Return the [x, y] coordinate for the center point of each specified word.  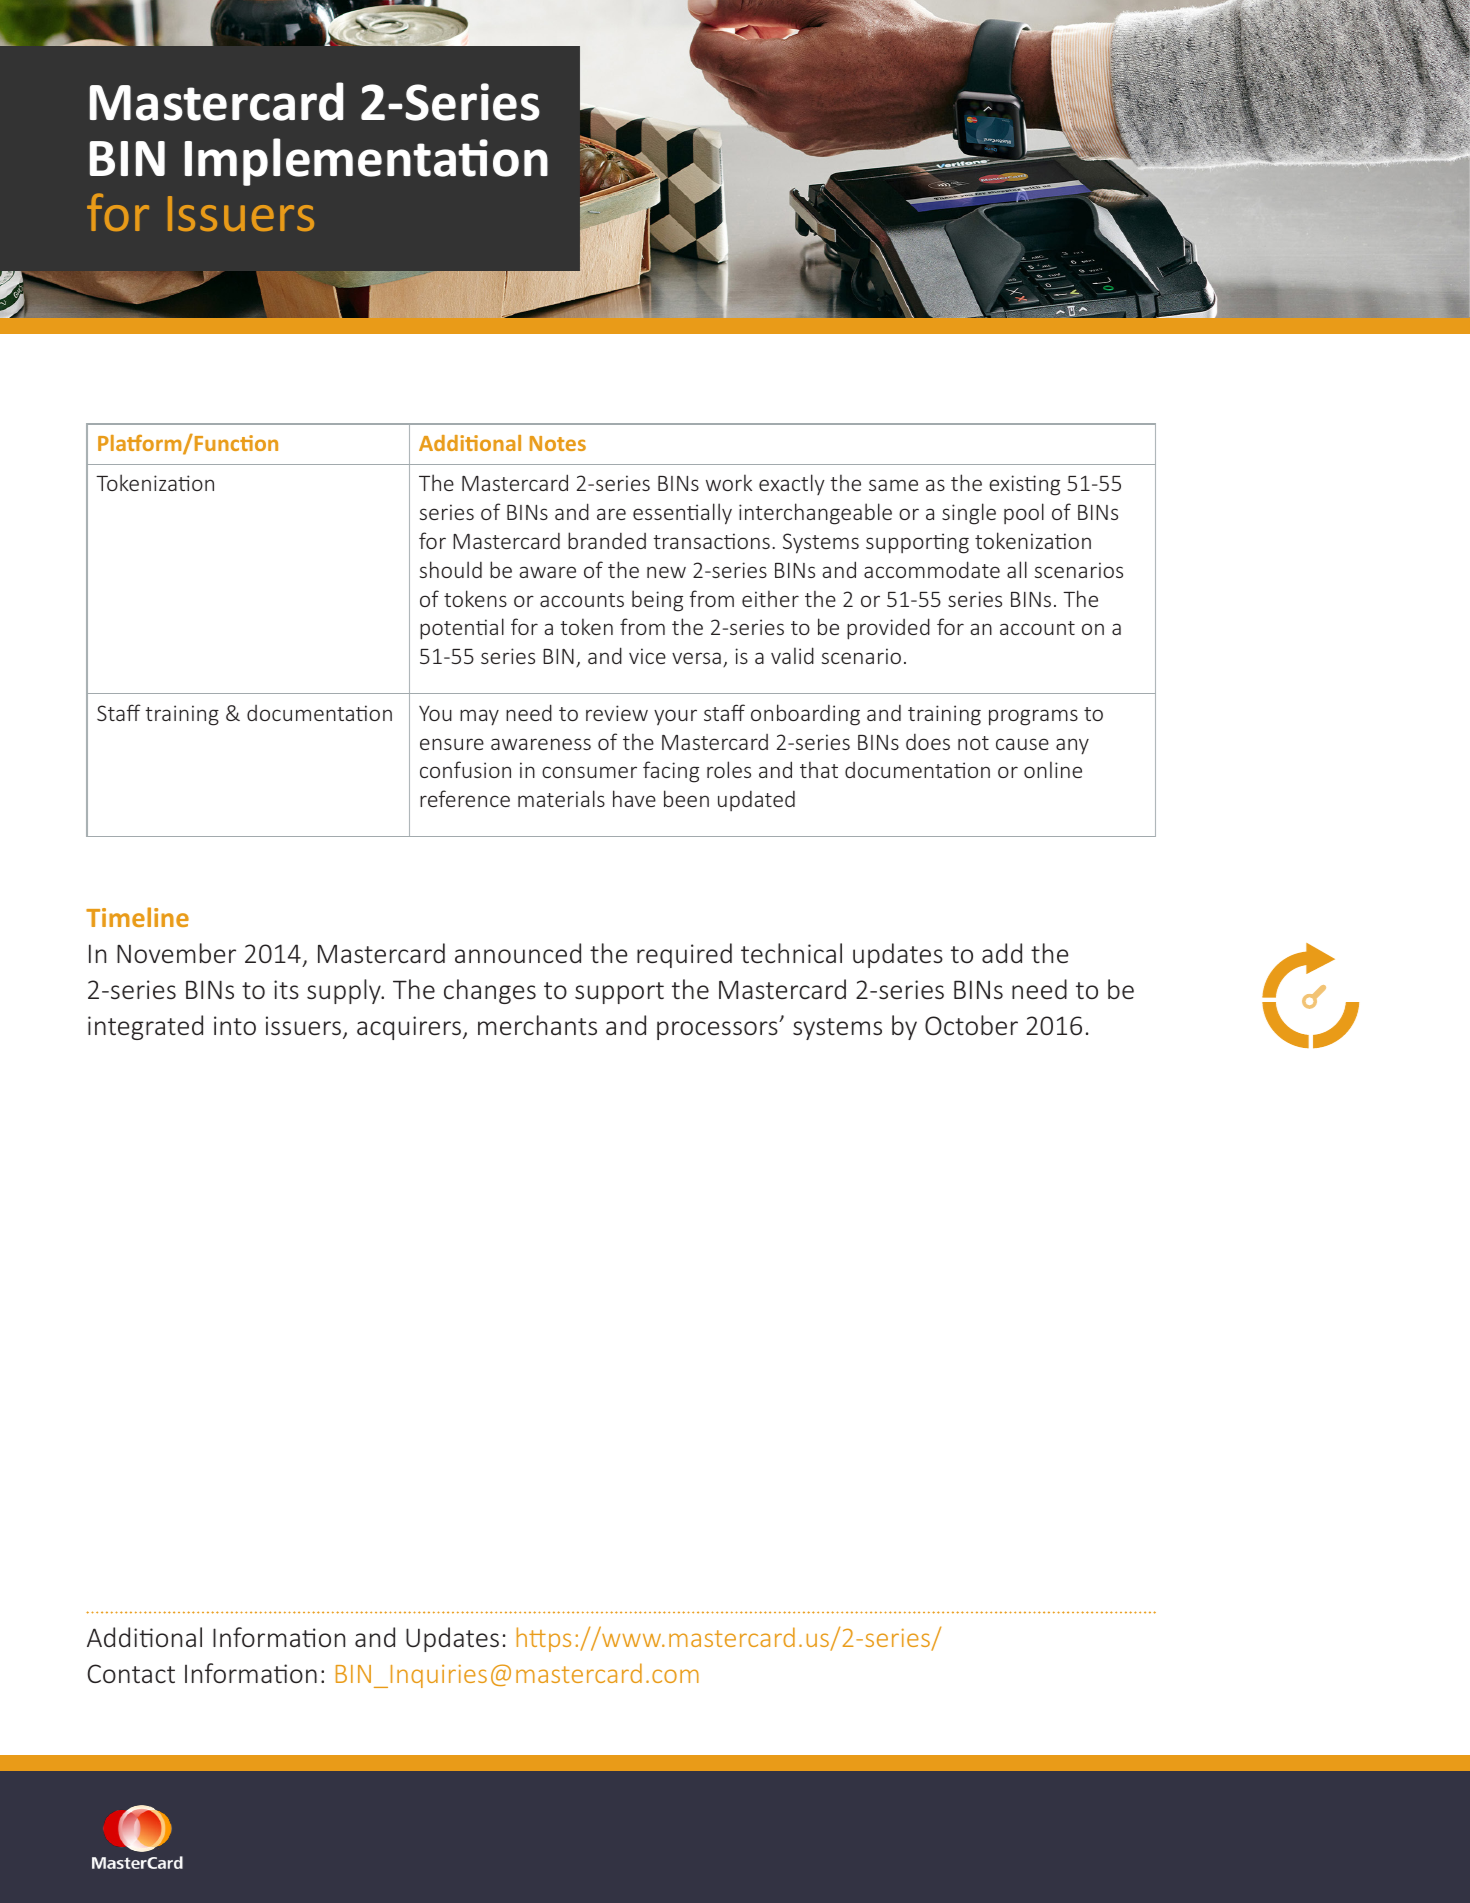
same [893, 485]
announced [518, 953]
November [176, 953]
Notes [558, 443]
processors [718, 1030]
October [971, 1025]
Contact [131, 1673]
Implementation [366, 162]
